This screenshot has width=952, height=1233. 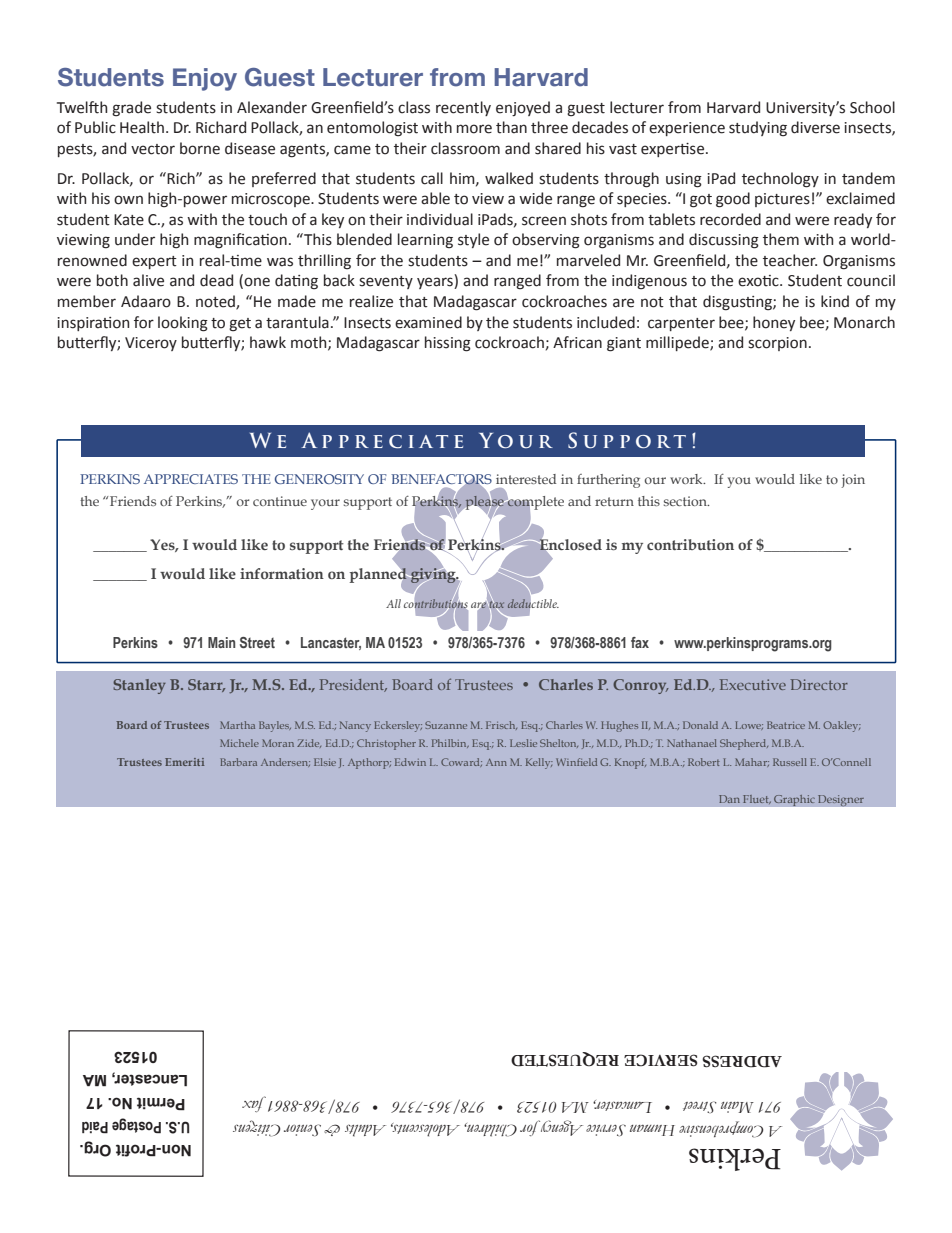 I want to click on Barbara, so click(x=238, y=762).
